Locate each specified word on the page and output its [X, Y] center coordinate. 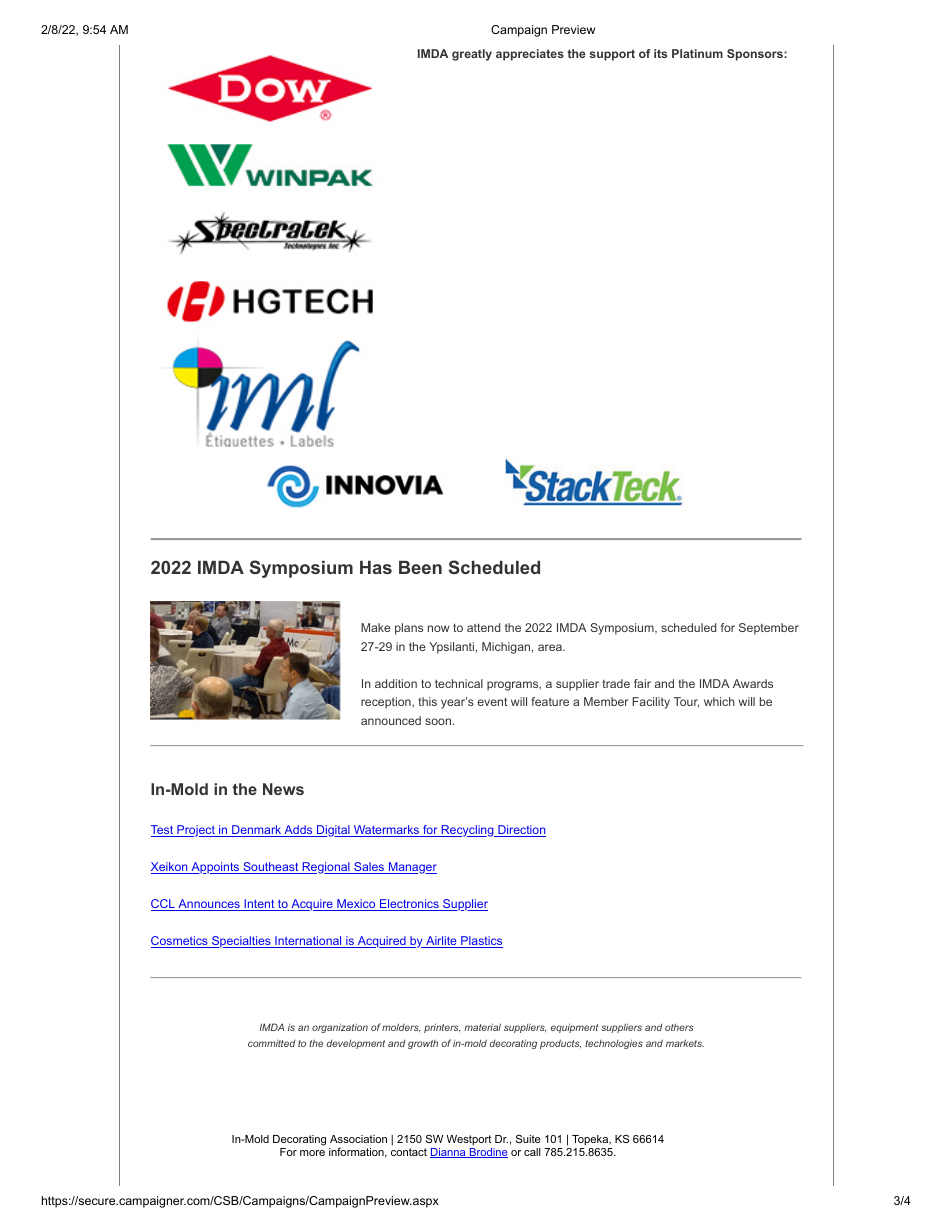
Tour [686, 702]
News [283, 789]
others [679, 1027]
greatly [472, 55]
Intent [259, 905]
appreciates [530, 55]
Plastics [481, 942]
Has [376, 567]
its [660, 53]
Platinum [697, 53]
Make [376, 627]
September [769, 629]
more [312, 1153]
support [612, 55]
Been [420, 567]
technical [459, 683]
